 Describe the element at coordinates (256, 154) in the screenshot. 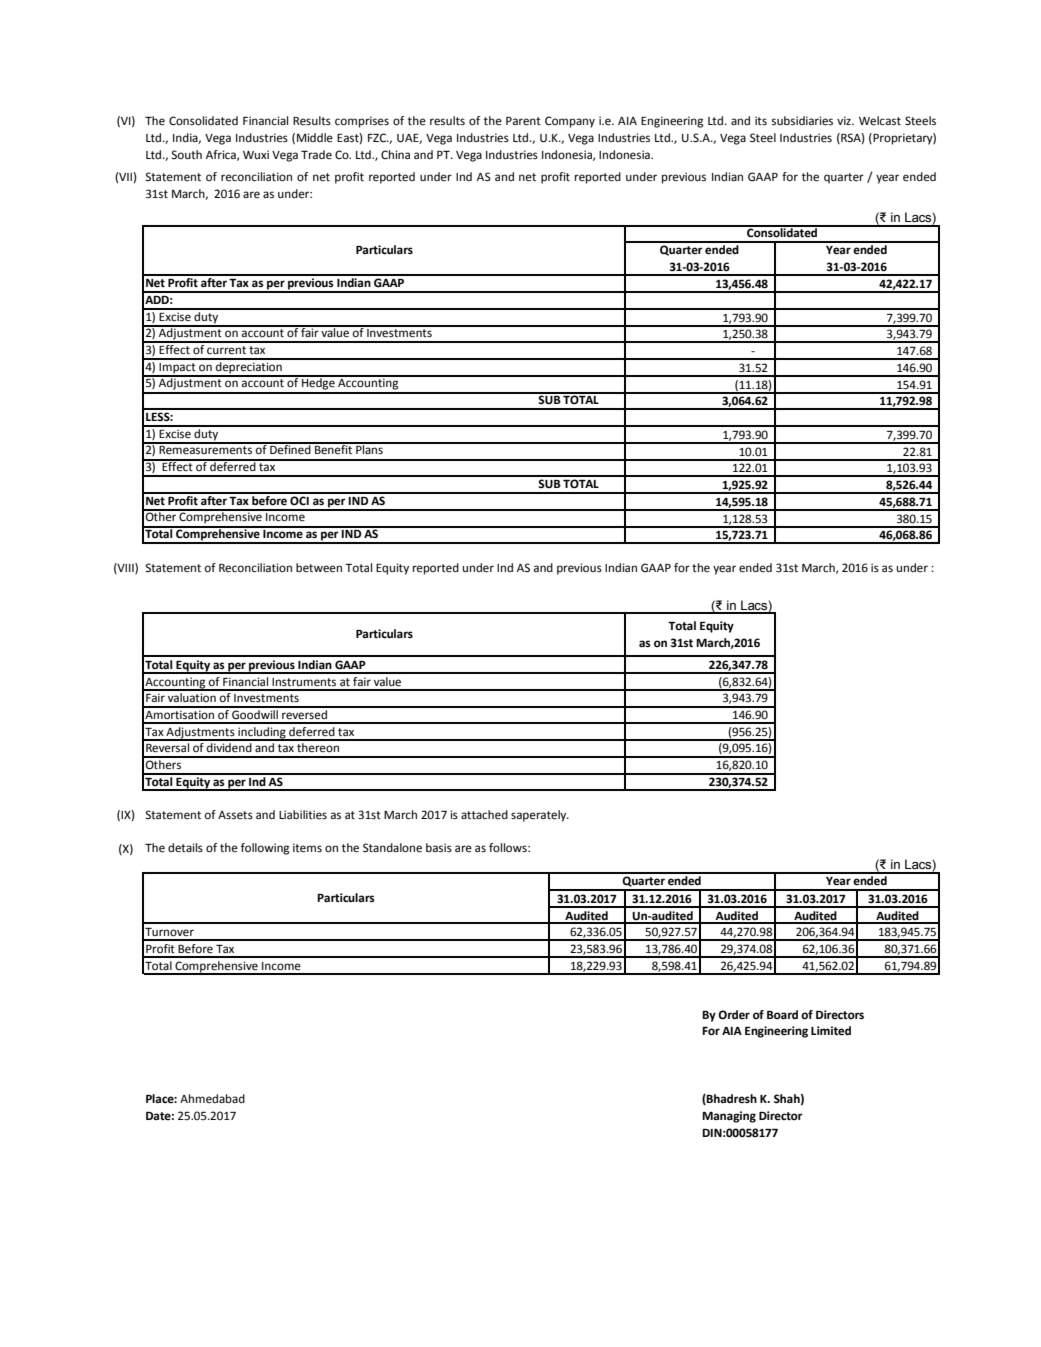

I see `Wuxi` at that location.
